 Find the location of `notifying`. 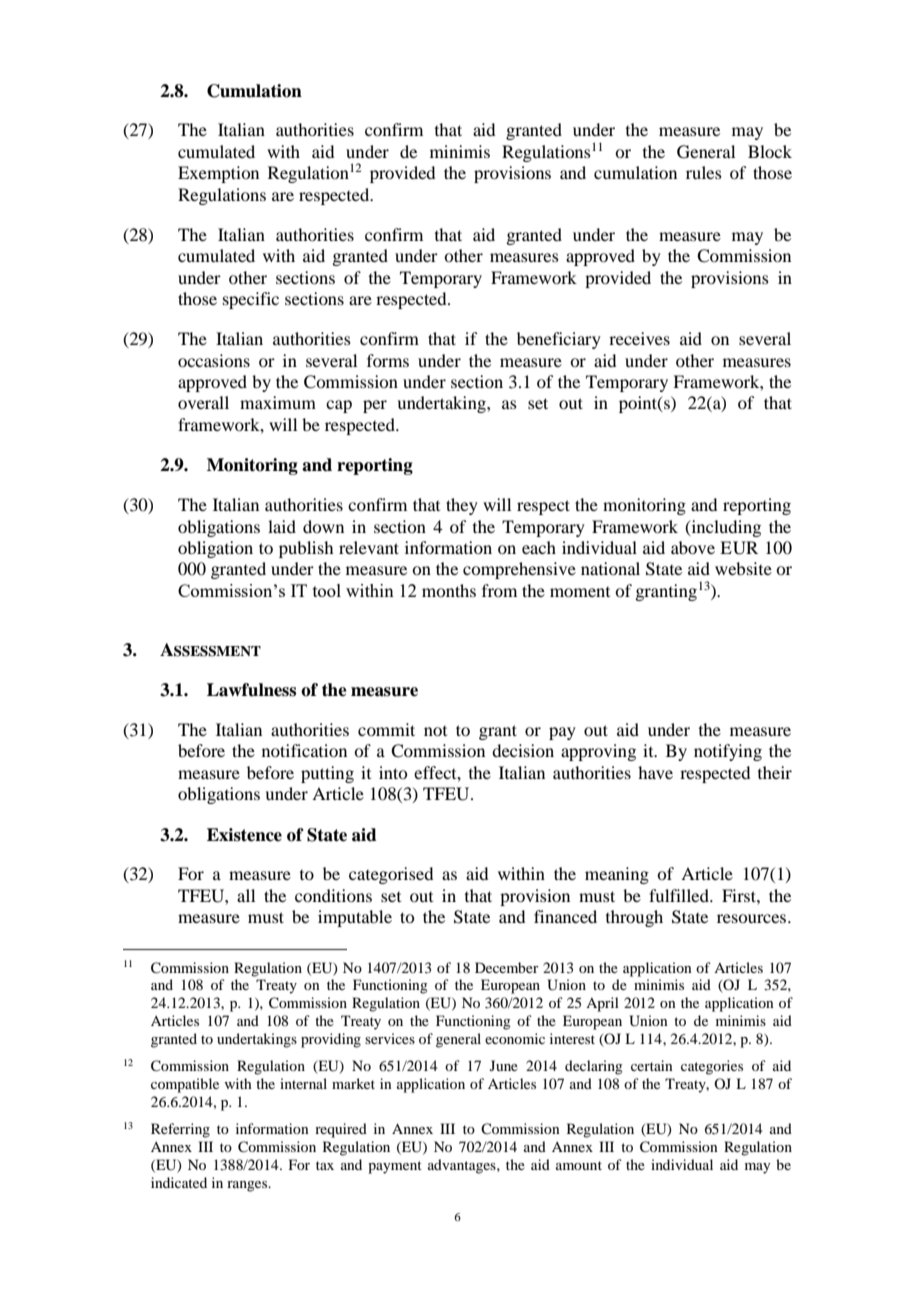

notifying is located at coordinates (728, 752).
